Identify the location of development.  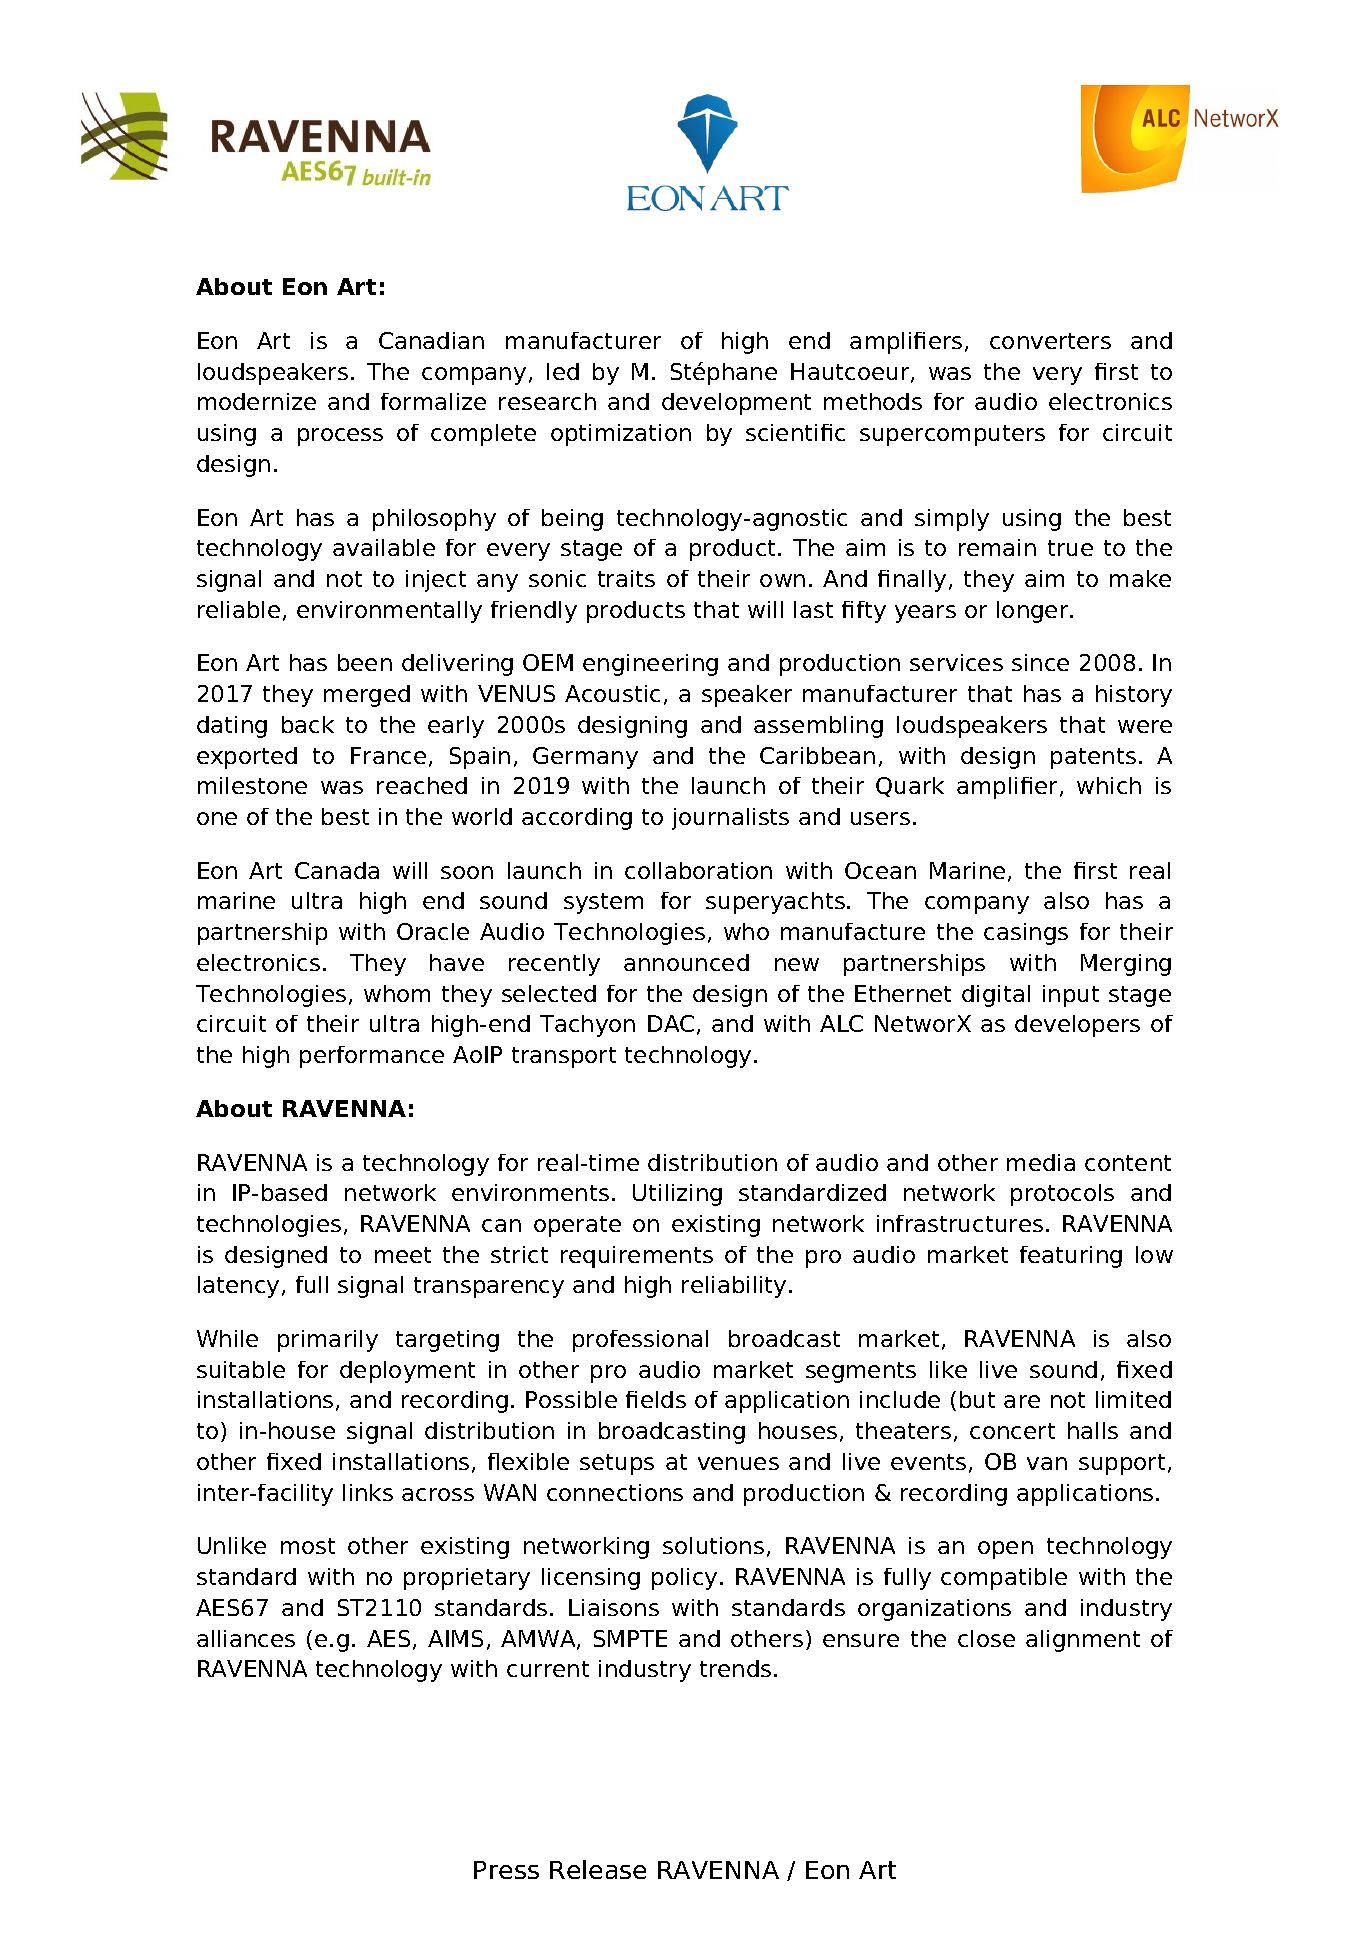
(736, 404).
